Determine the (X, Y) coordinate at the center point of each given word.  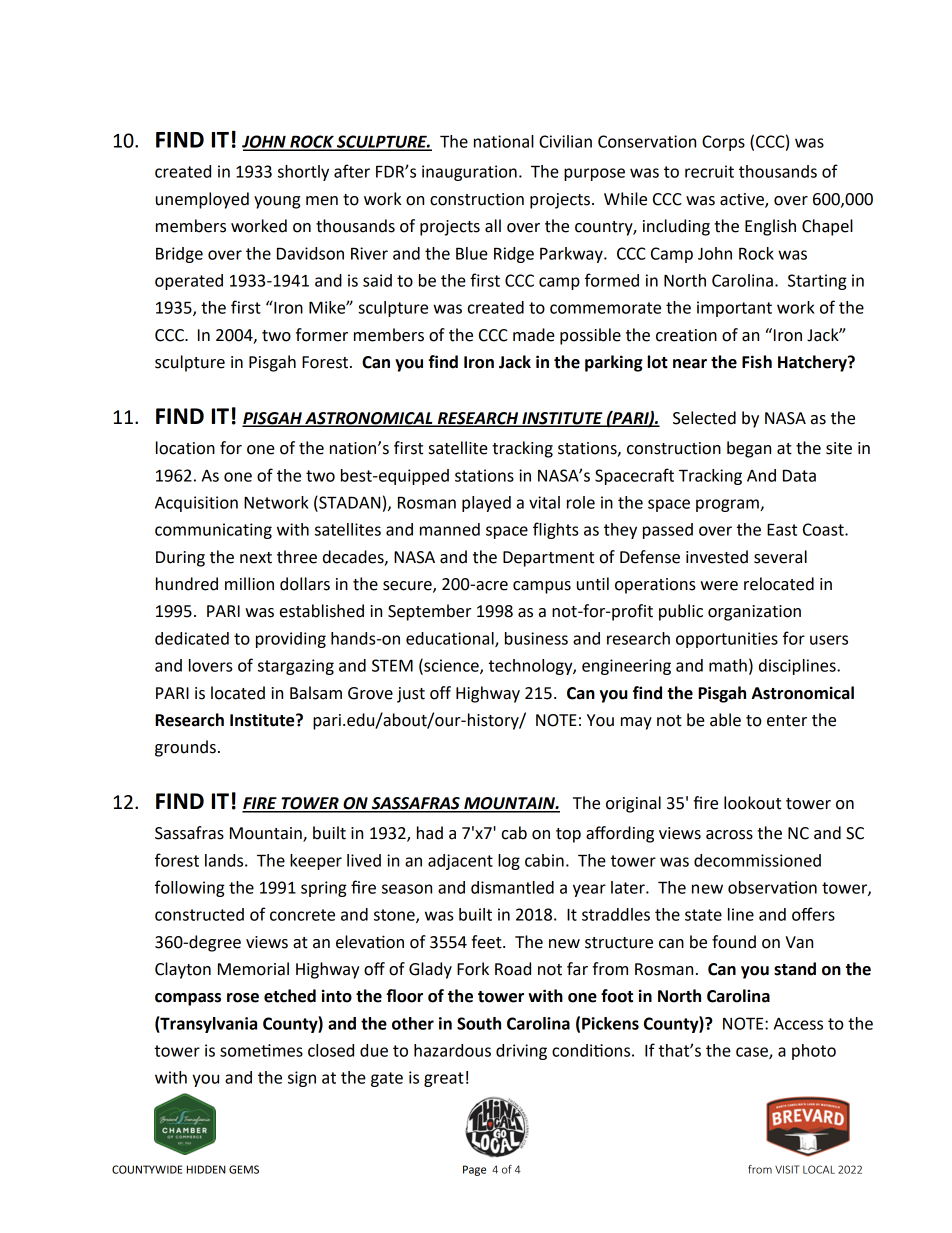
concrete (302, 915)
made (534, 335)
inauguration (469, 173)
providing (291, 640)
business (536, 638)
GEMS (244, 1169)
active (743, 200)
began (749, 449)
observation (772, 887)
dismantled (512, 887)
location (185, 448)
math (728, 665)
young (277, 202)
